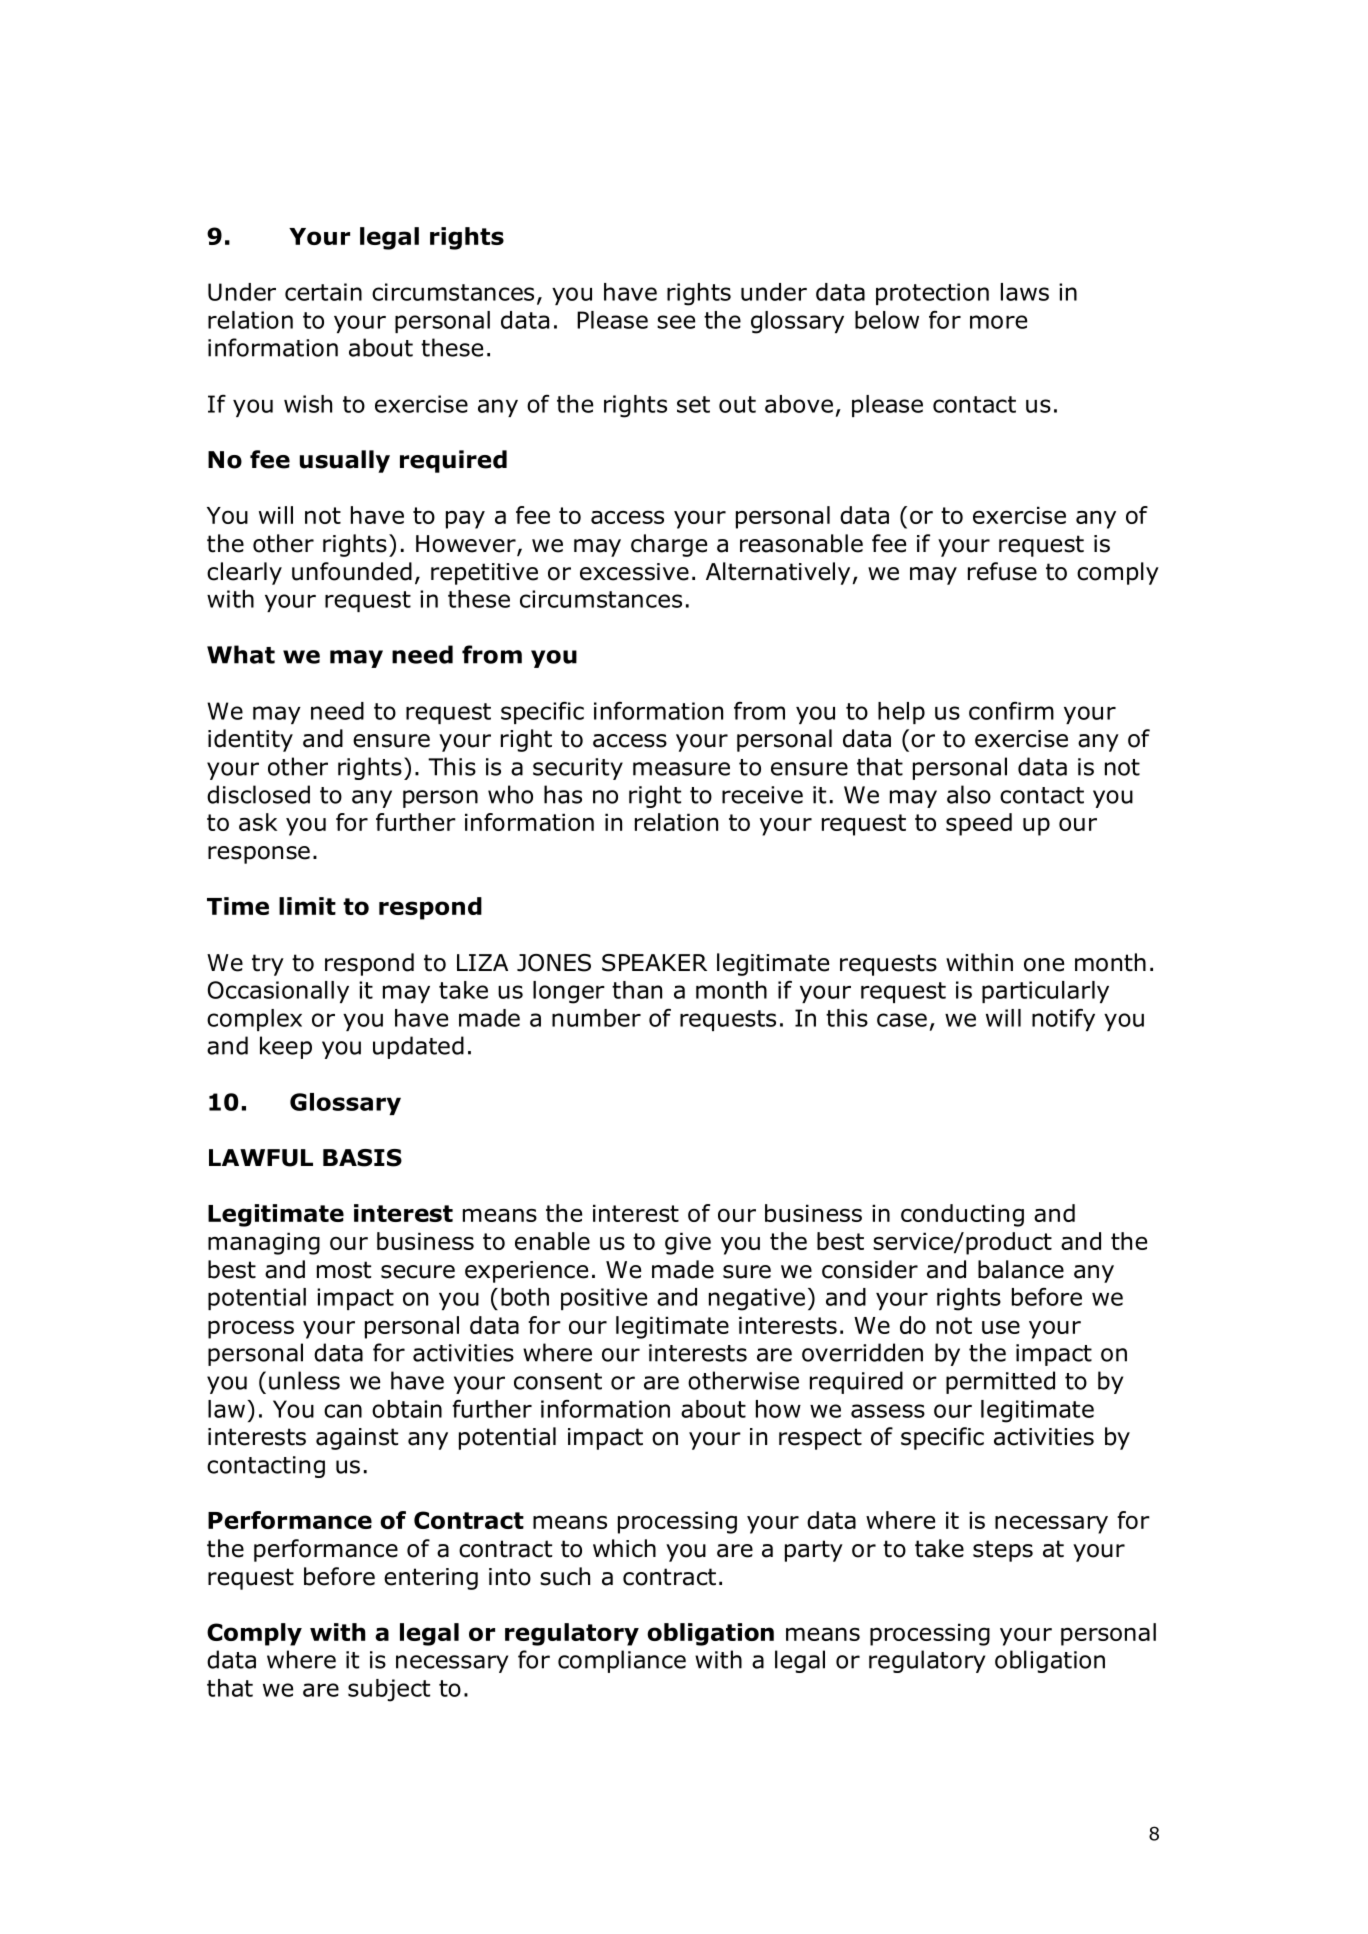 The height and width of the screenshot is (1934, 1368). I want to click on conducting, so click(962, 1215).
